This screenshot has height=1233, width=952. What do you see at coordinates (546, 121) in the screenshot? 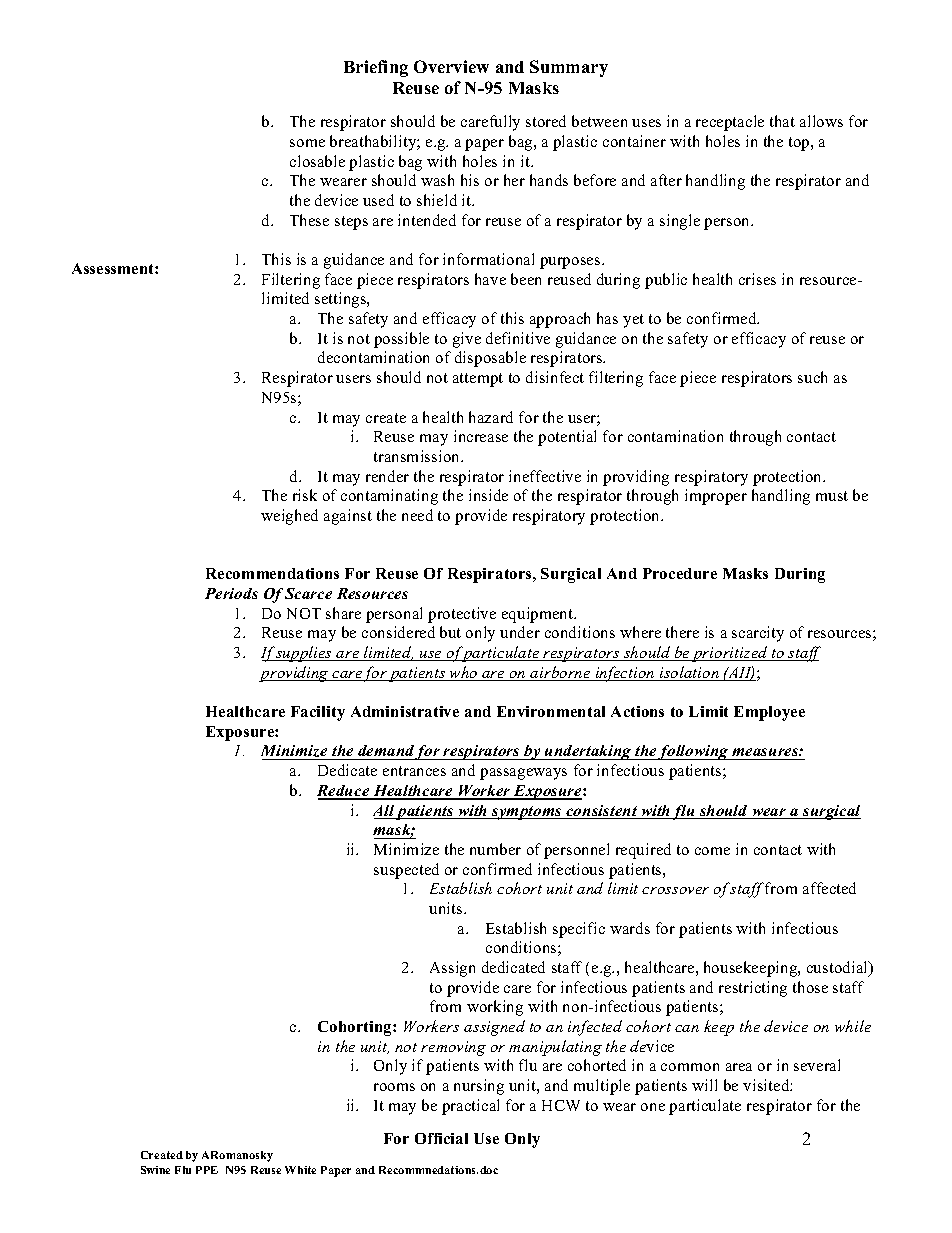
I see `stored` at bounding box center [546, 121].
